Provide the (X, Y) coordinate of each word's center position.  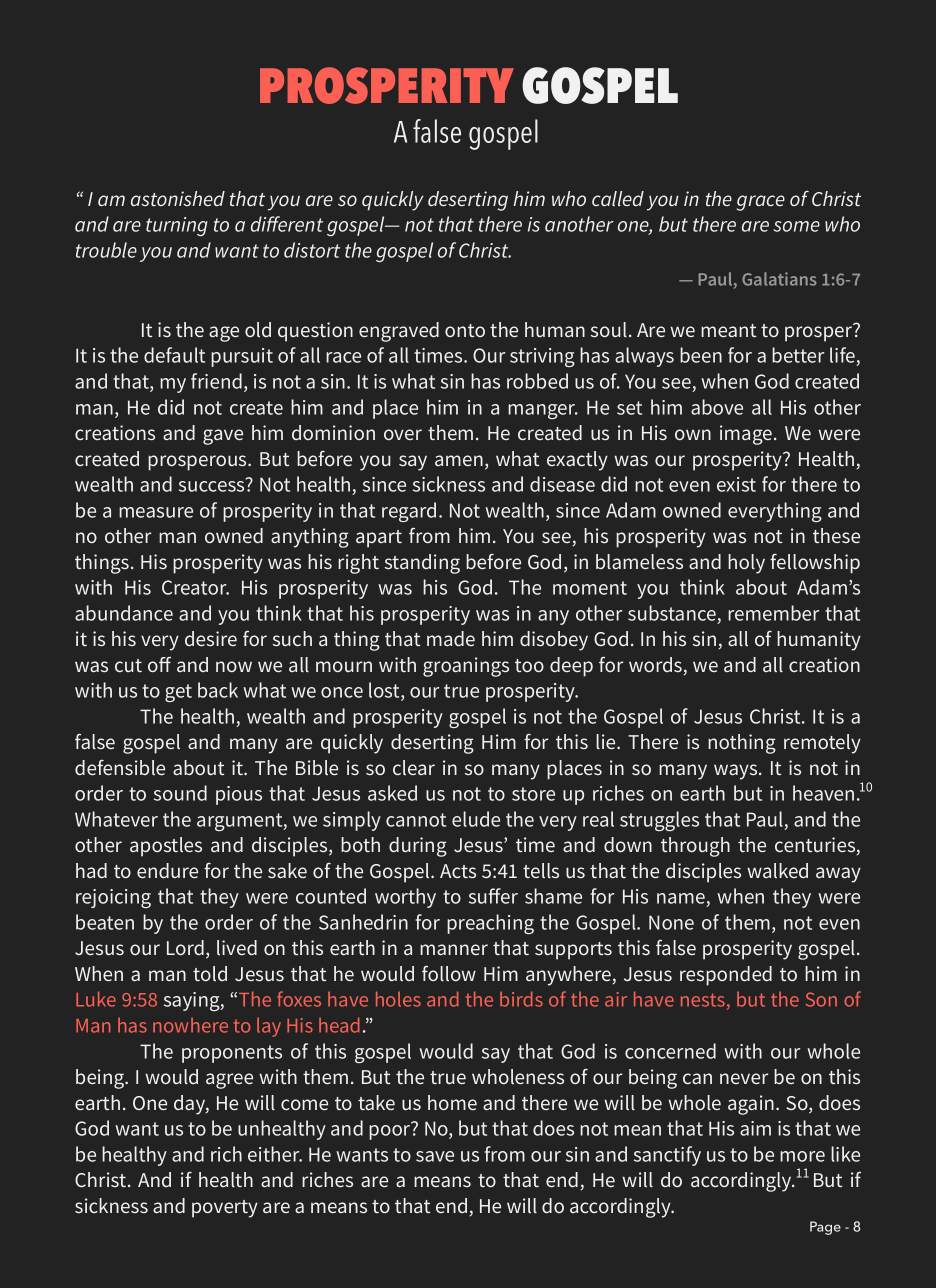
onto (465, 330)
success (213, 485)
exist (736, 484)
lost (385, 691)
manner (454, 949)
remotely (822, 744)
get (178, 693)
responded (726, 976)
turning (177, 226)
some (797, 226)
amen (459, 460)
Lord (185, 947)
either (275, 1154)
